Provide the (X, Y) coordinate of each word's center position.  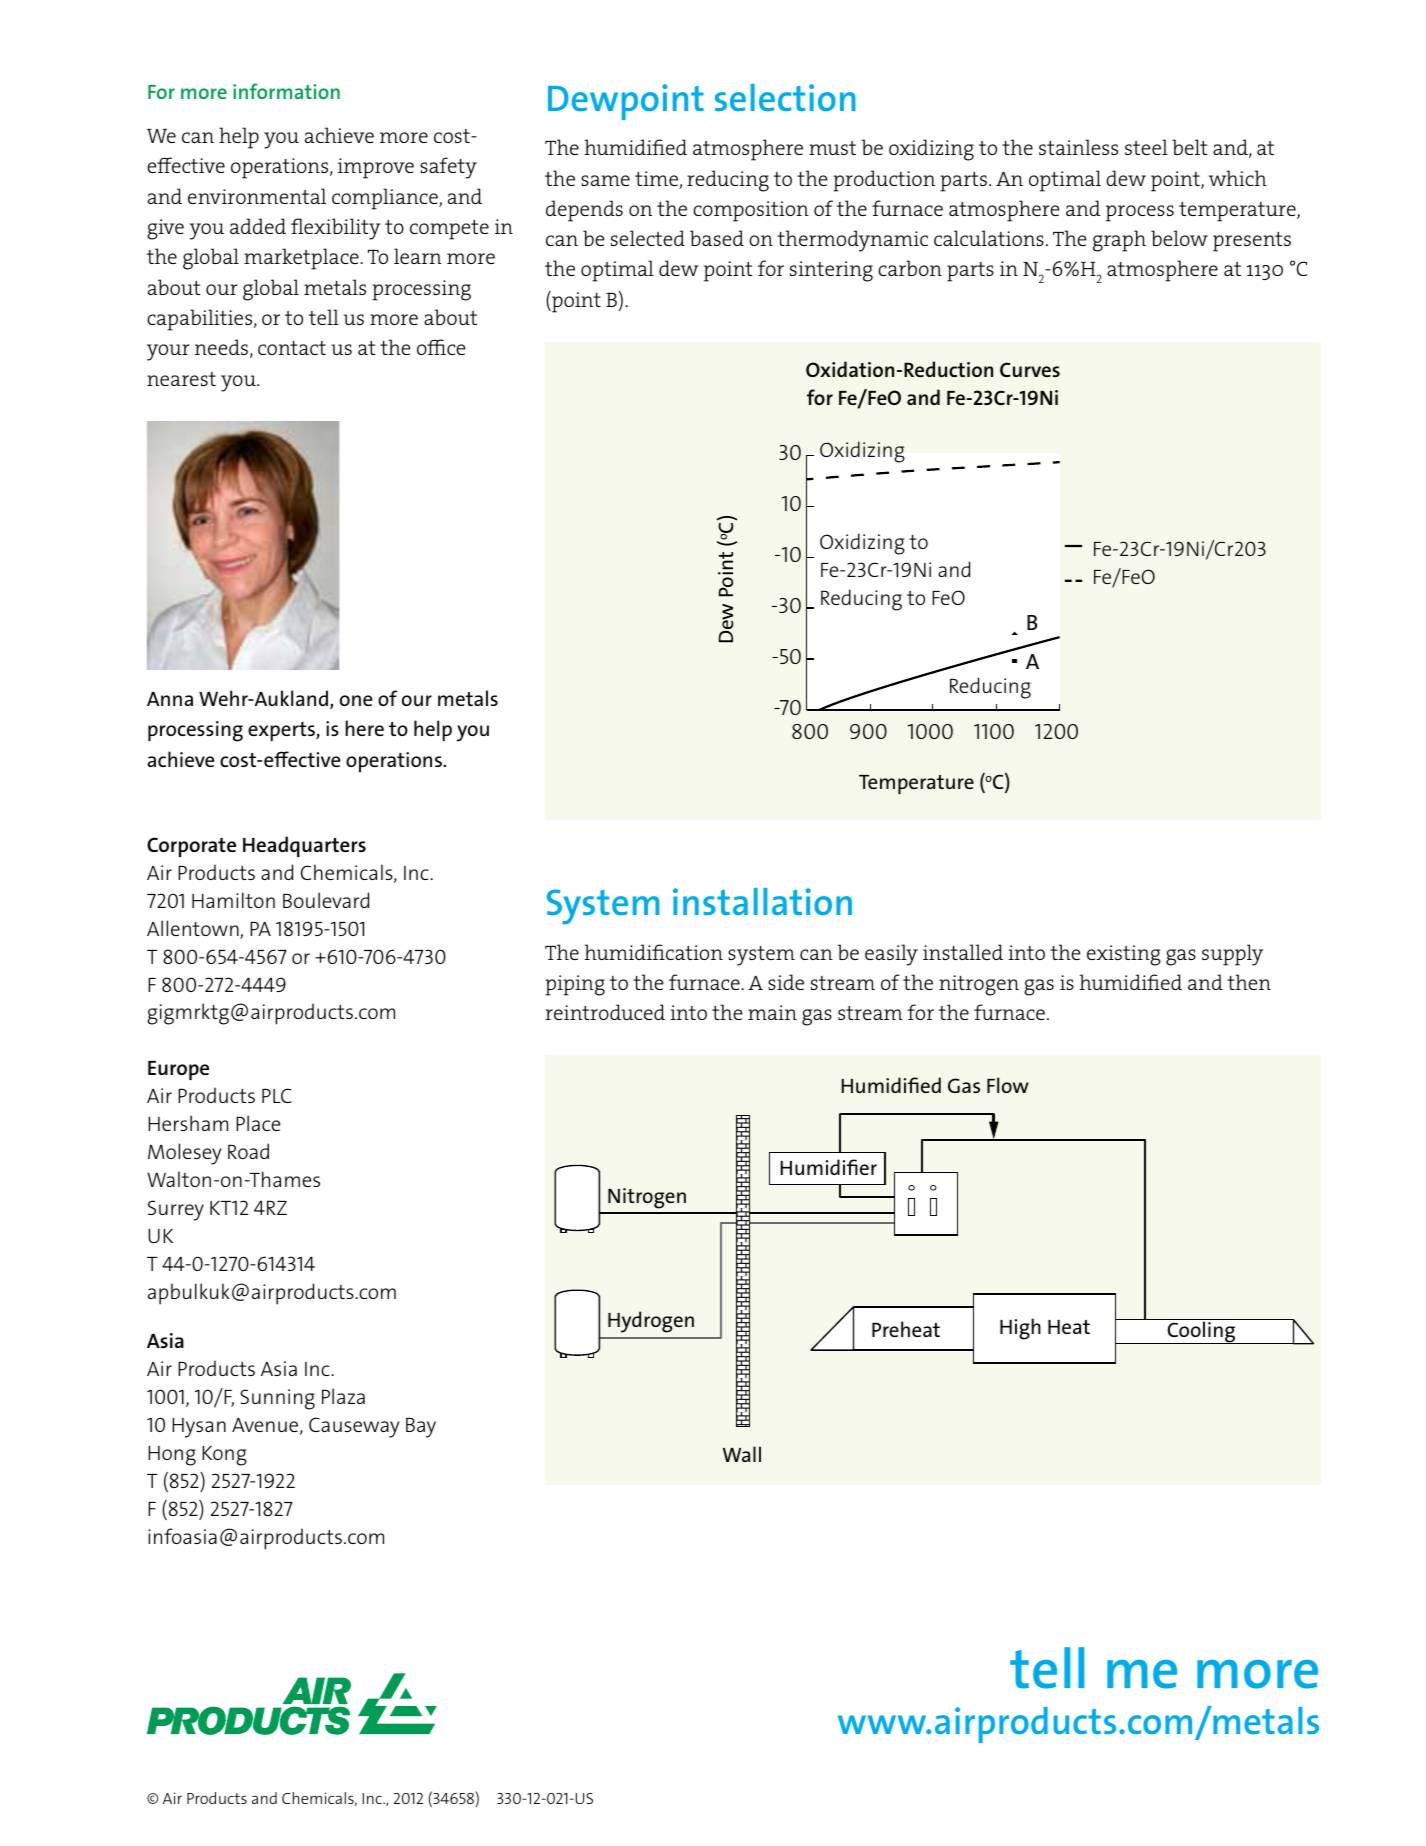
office (441, 347)
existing (1124, 955)
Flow (1008, 1085)
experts (282, 731)
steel (1146, 147)
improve (376, 168)
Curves (1030, 369)
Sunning (277, 1399)
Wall (742, 1454)
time (657, 180)
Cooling (1201, 1332)
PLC (277, 1095)
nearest (181, 379)
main (772, 1012)
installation (762, 901)
